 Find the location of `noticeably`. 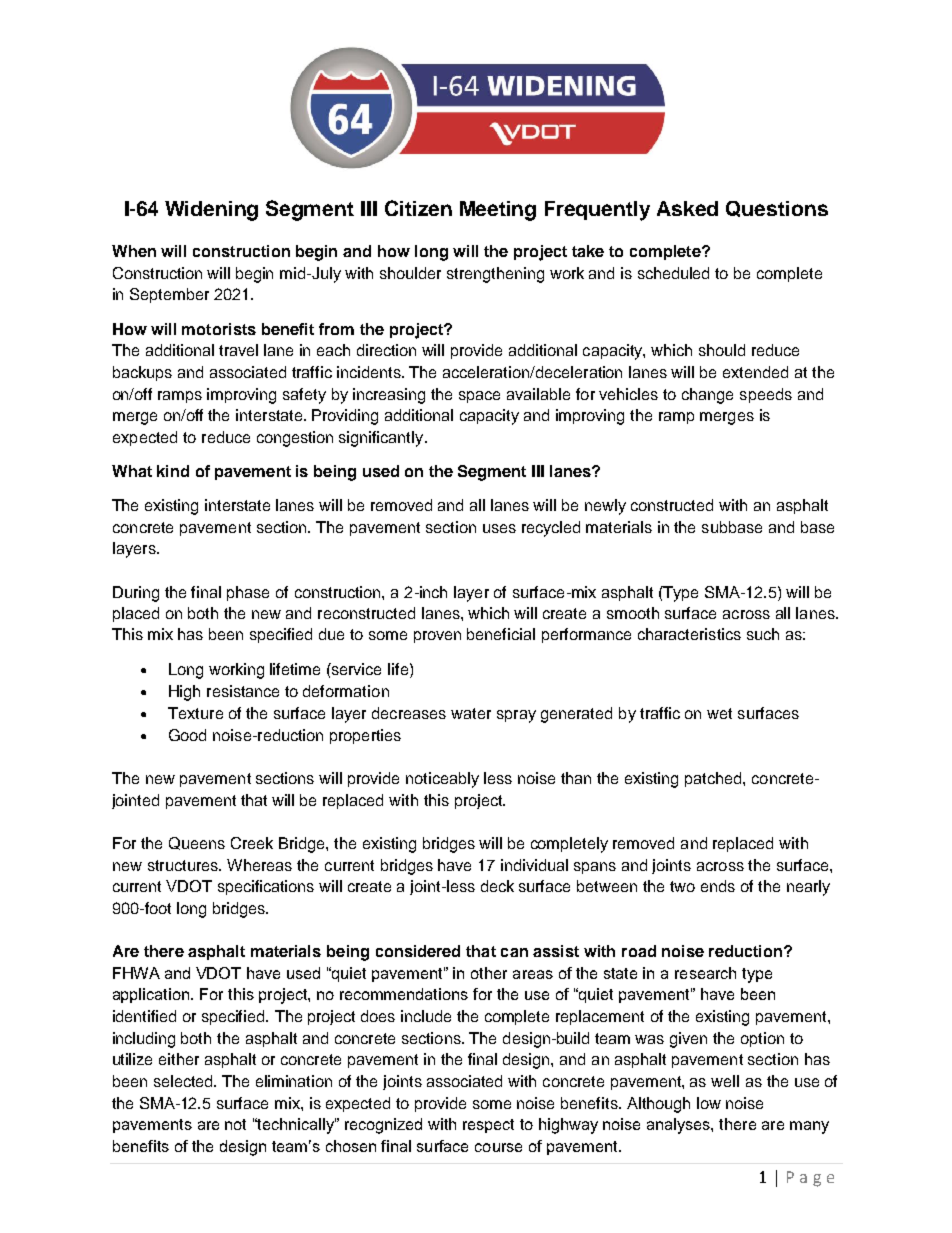

noticeably is located at coordinates (442, 780).
